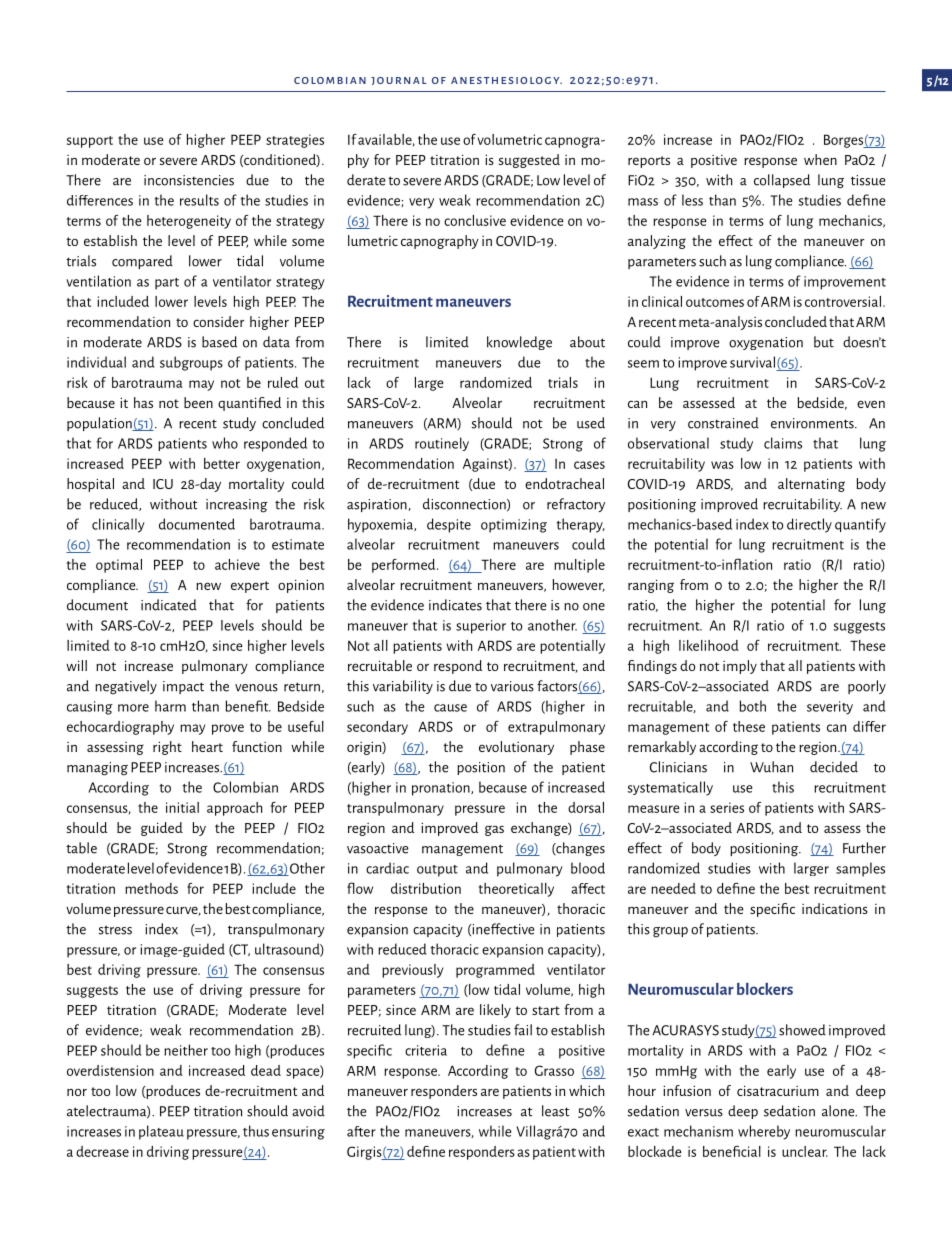  Describe the element at coordinates (161, 1132) in the document. I see `plateau` at that location.
